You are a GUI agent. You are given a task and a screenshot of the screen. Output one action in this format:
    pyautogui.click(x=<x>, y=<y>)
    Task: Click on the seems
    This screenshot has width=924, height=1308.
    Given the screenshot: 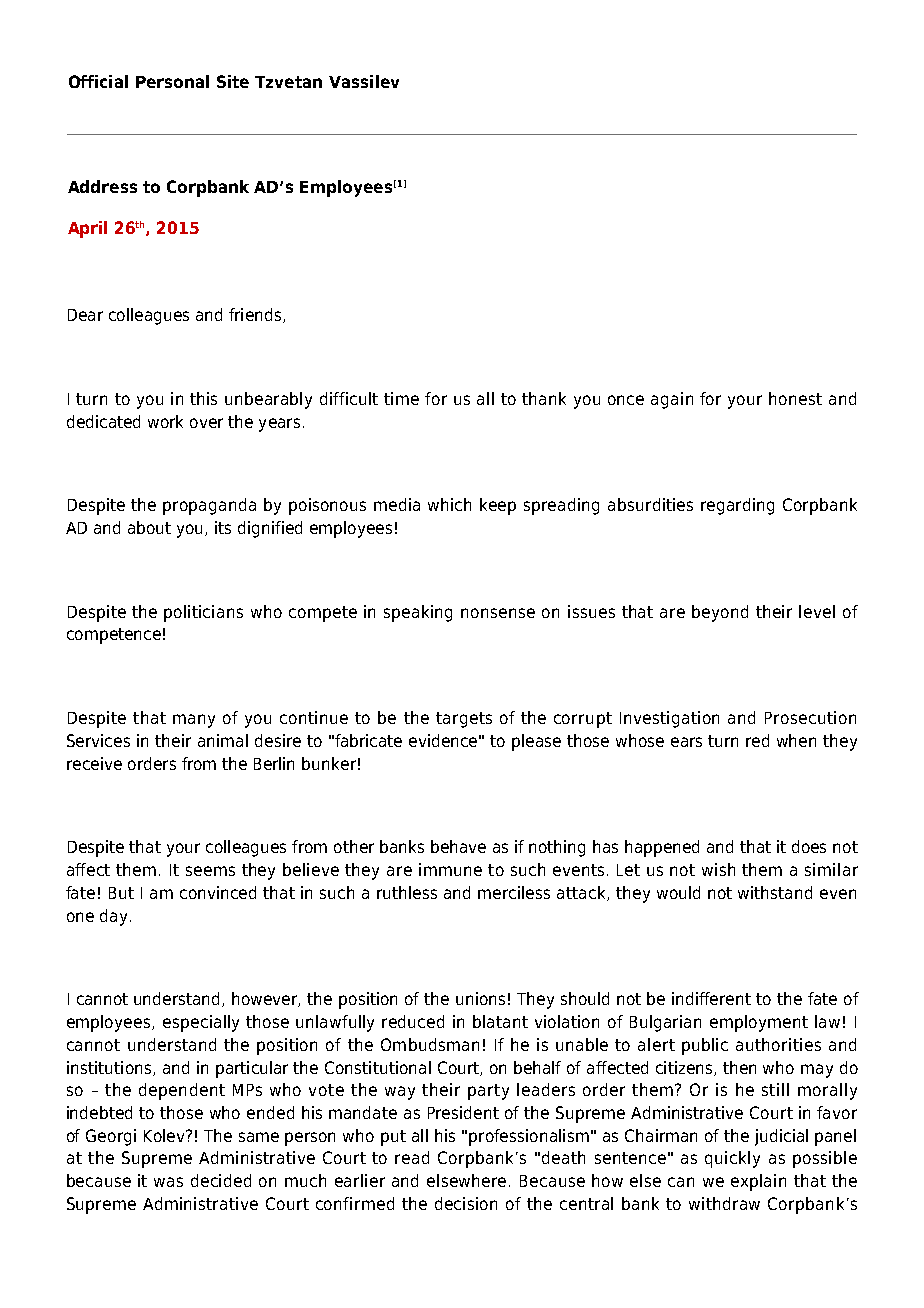 What is the action you would take?
    pyautogui.click(x=210, y=871)
